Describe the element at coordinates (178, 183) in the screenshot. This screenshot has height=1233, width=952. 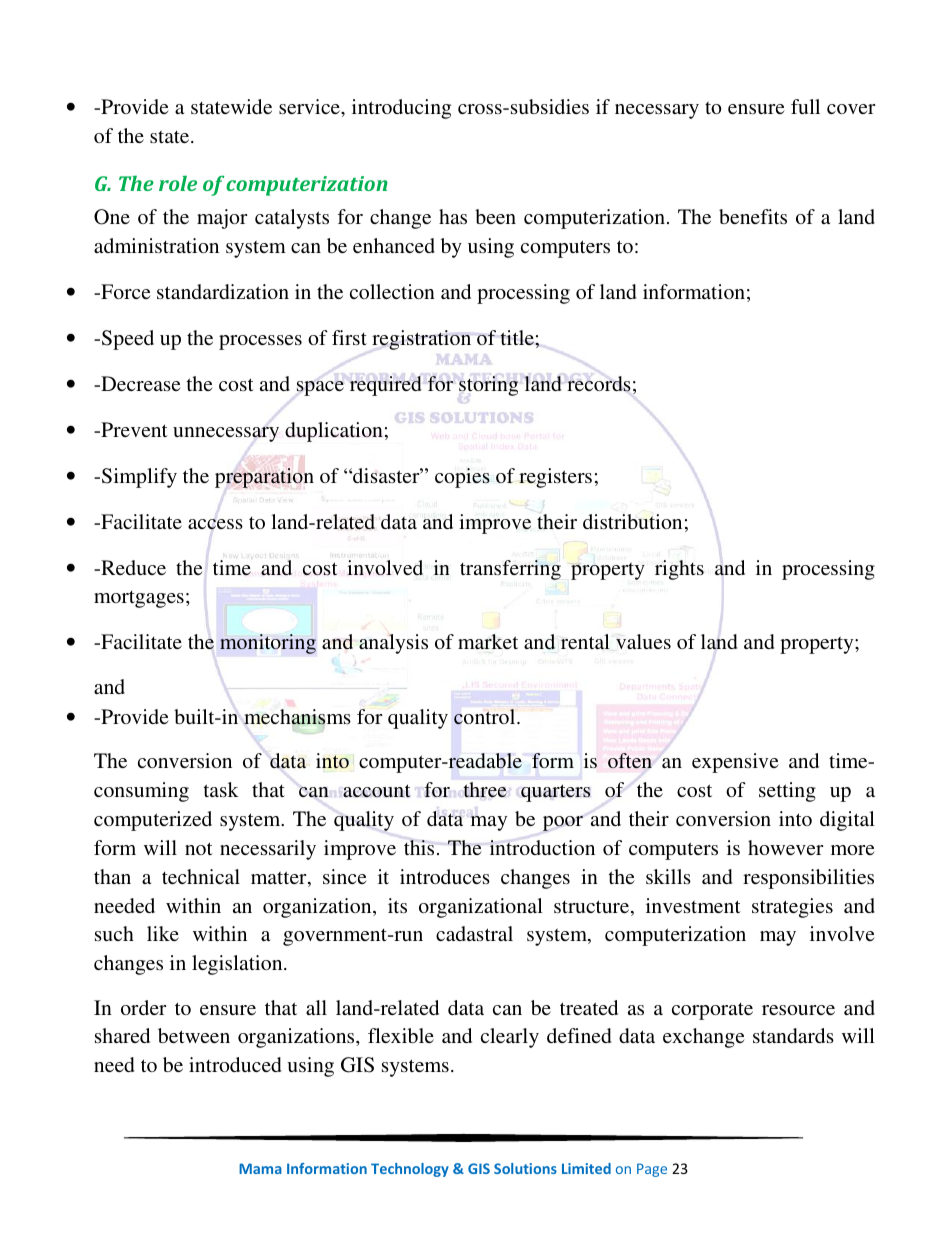
I see `role` at that location.
